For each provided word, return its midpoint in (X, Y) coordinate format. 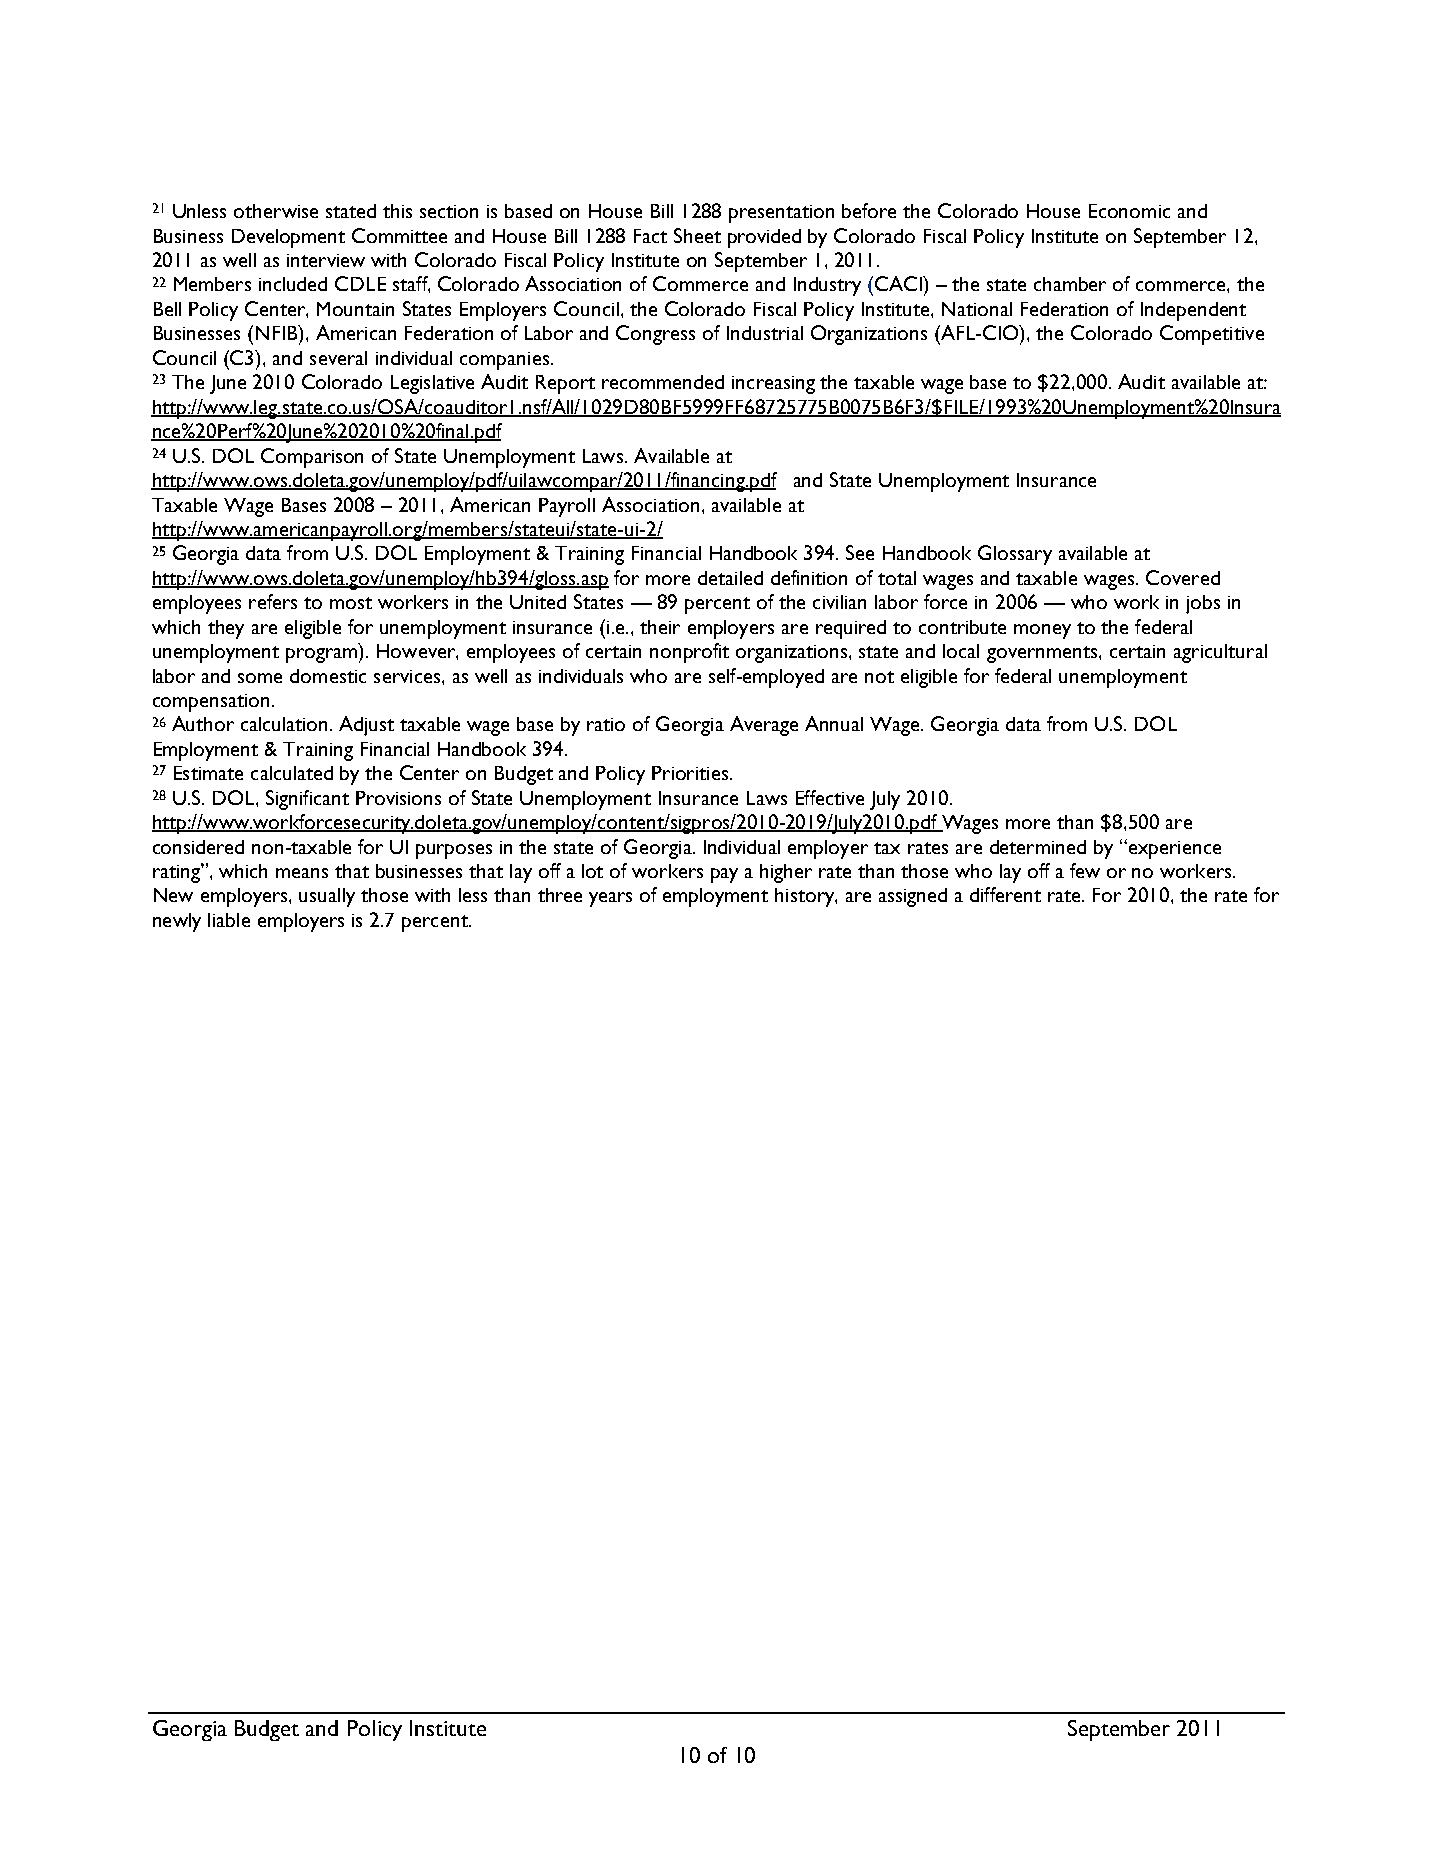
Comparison (312, 458)
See (860, 552)
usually (327, 897)
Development (288, 238)
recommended (663, 382)
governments (1043, 654)
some (260, 678)
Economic (1129, 211)
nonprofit (689, 653)
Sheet (697, 235)
